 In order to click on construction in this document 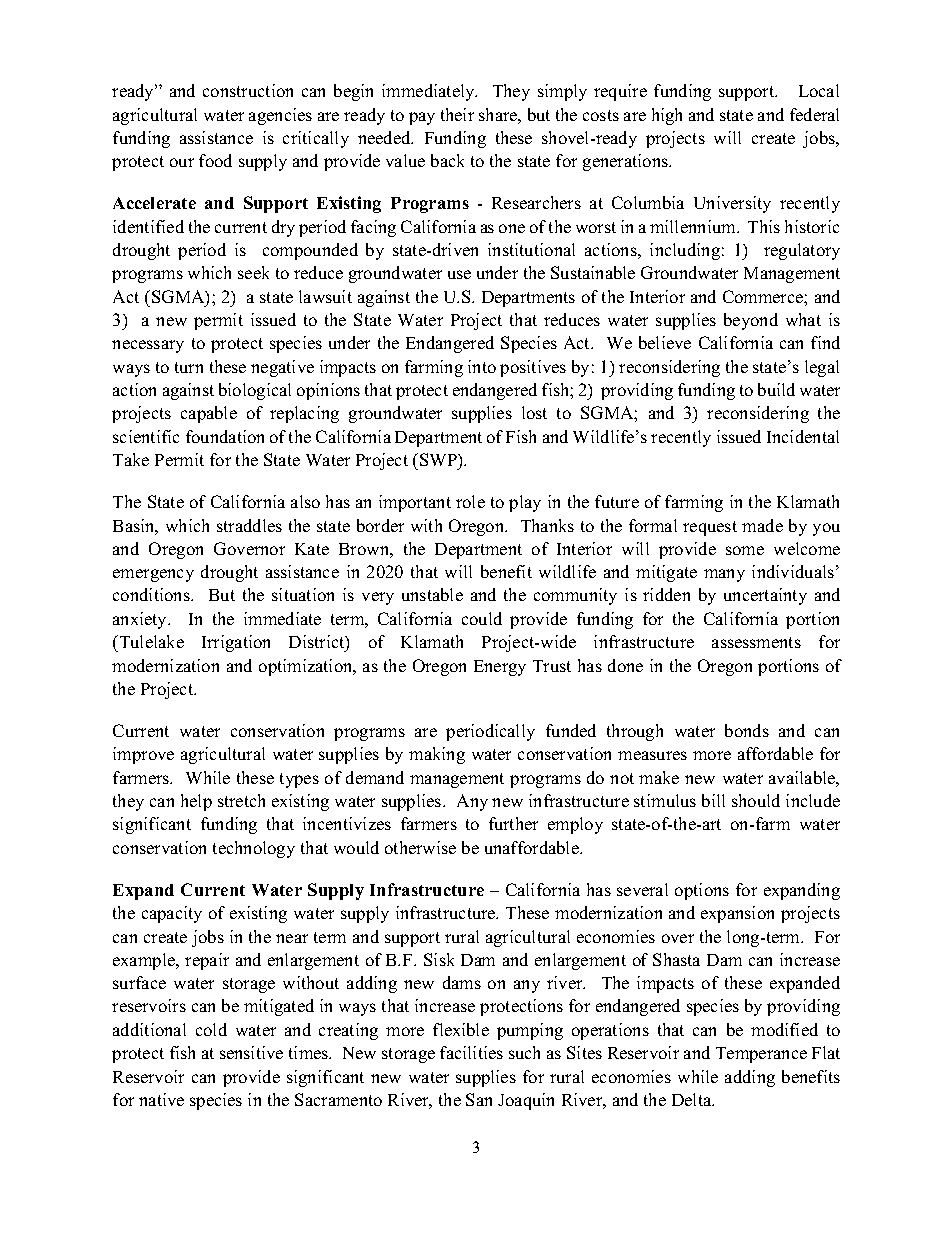, I will do `click(248, 90)`.
